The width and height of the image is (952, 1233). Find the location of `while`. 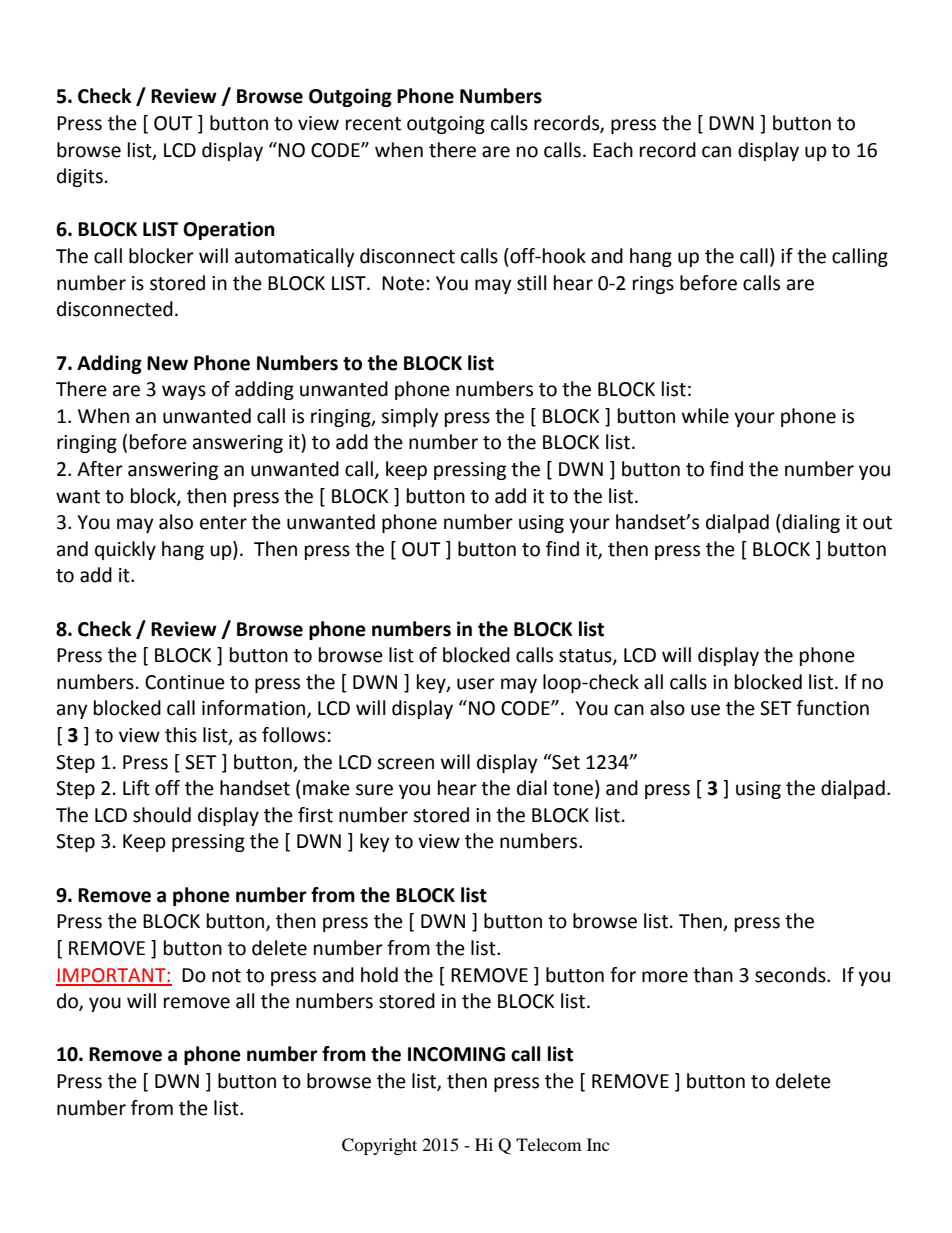

while is located at coordinates (705, 416).
